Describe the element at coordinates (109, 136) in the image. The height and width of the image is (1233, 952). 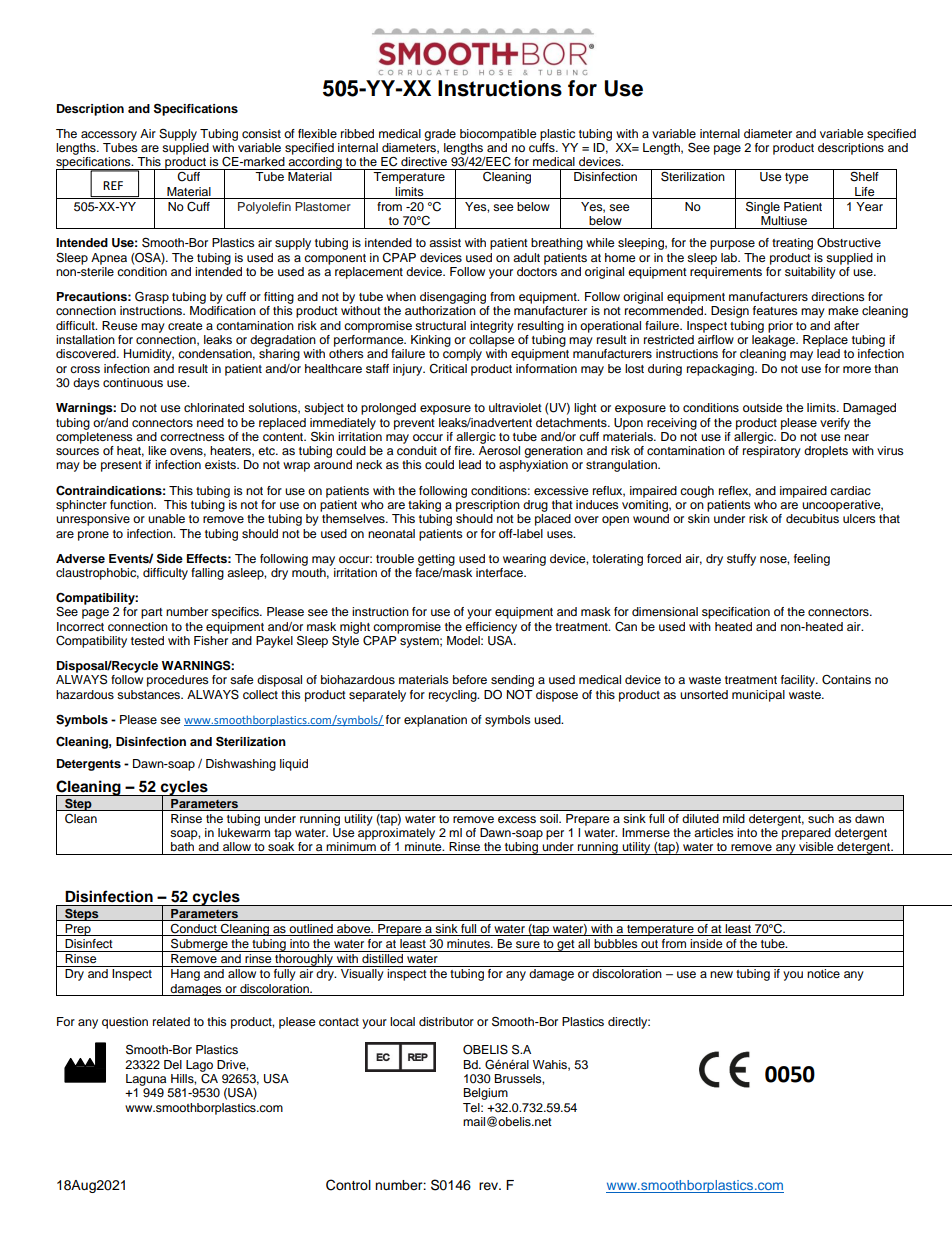
I see `accessory` at that location.
